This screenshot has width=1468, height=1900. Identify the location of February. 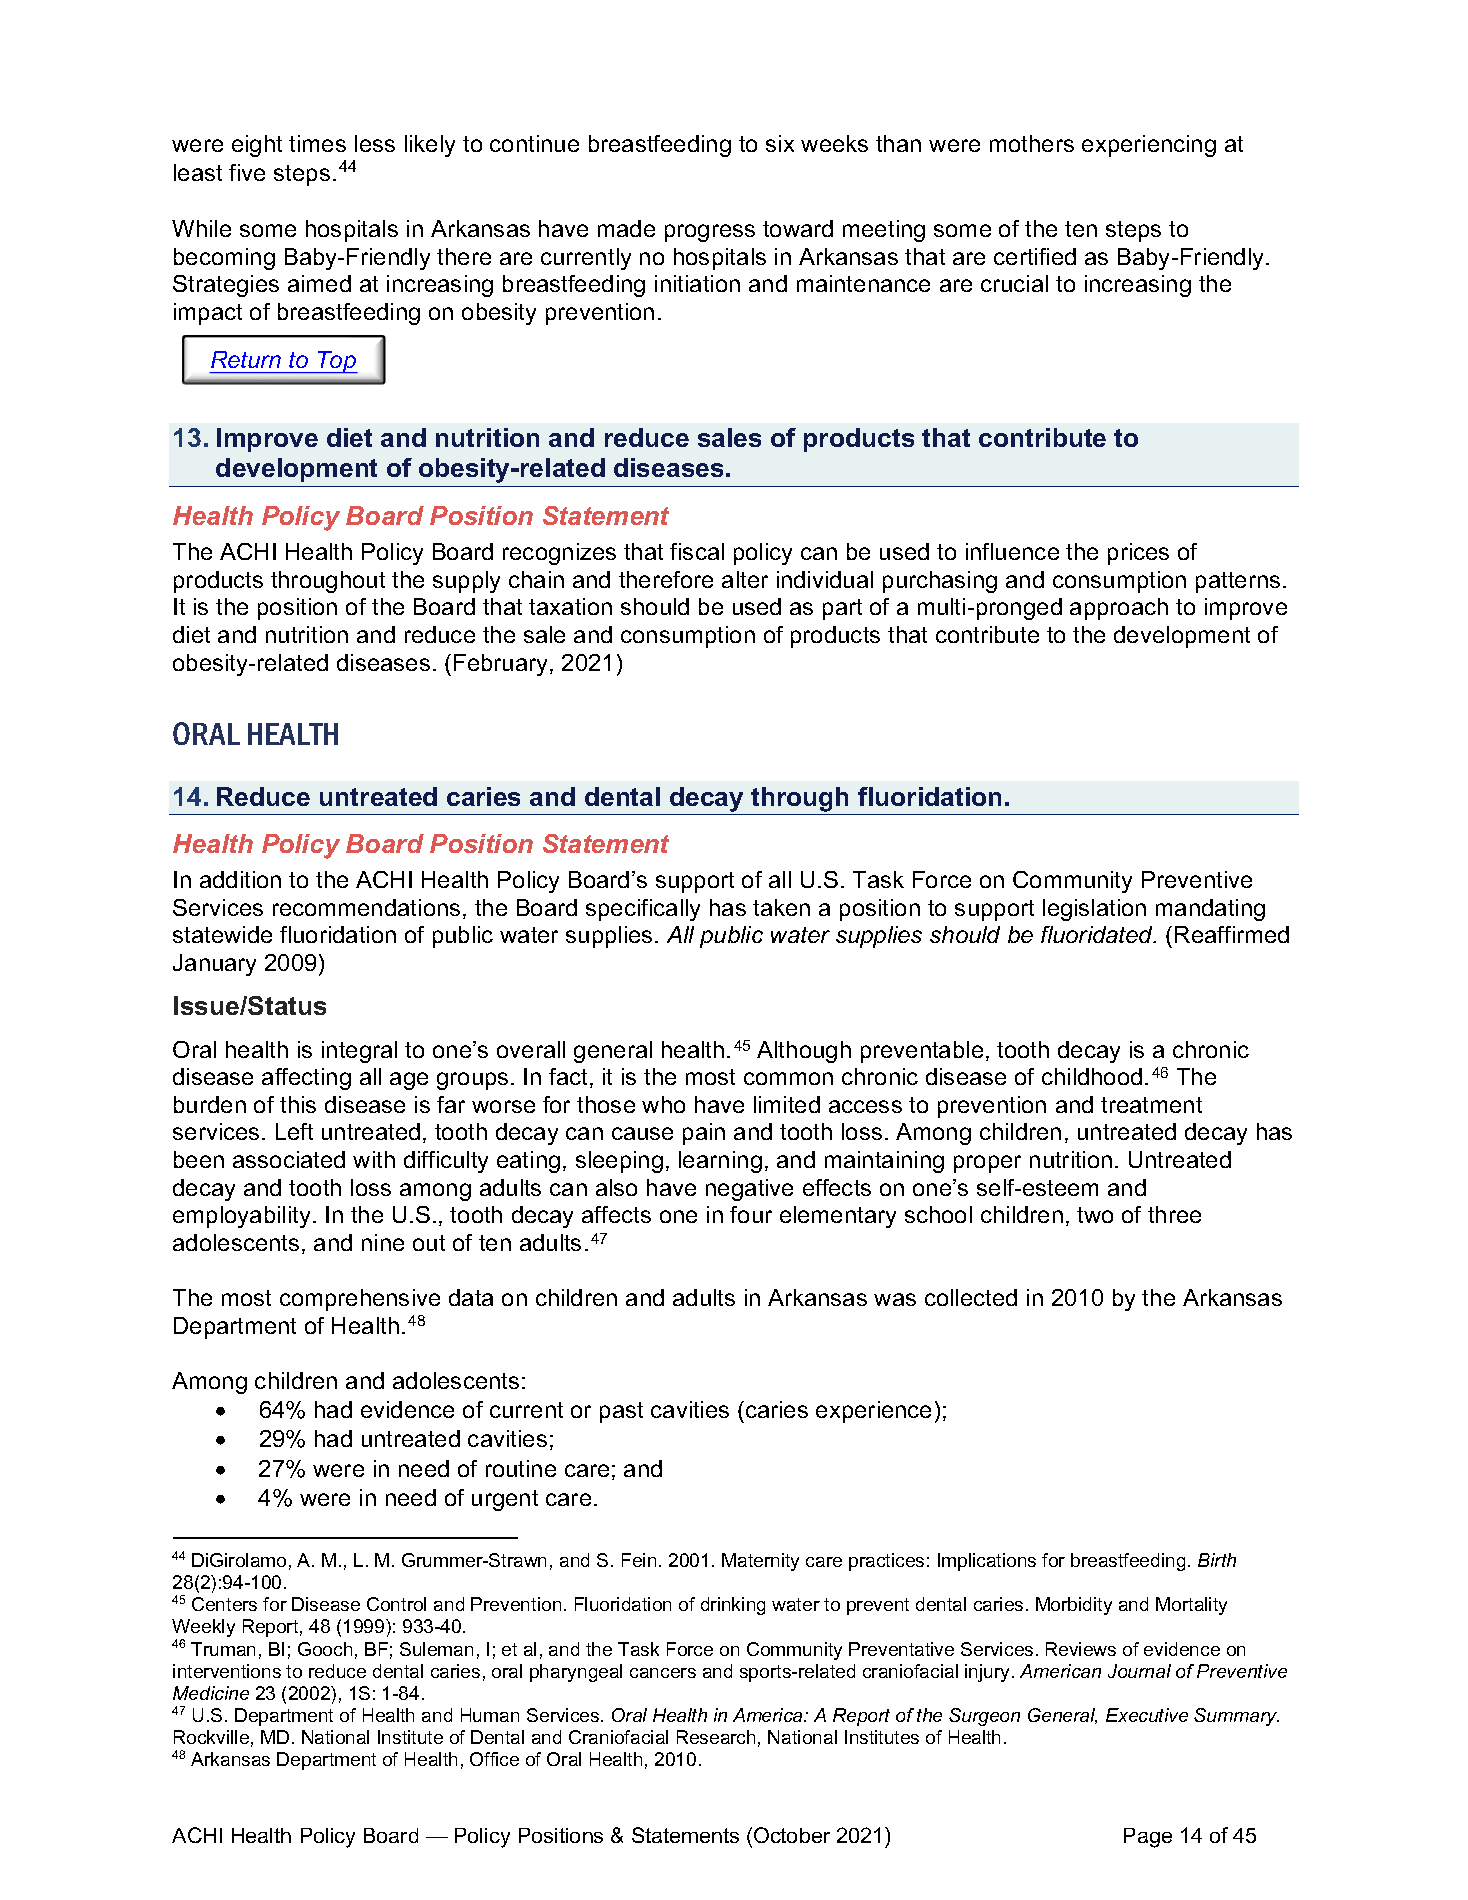
(502, 665).
